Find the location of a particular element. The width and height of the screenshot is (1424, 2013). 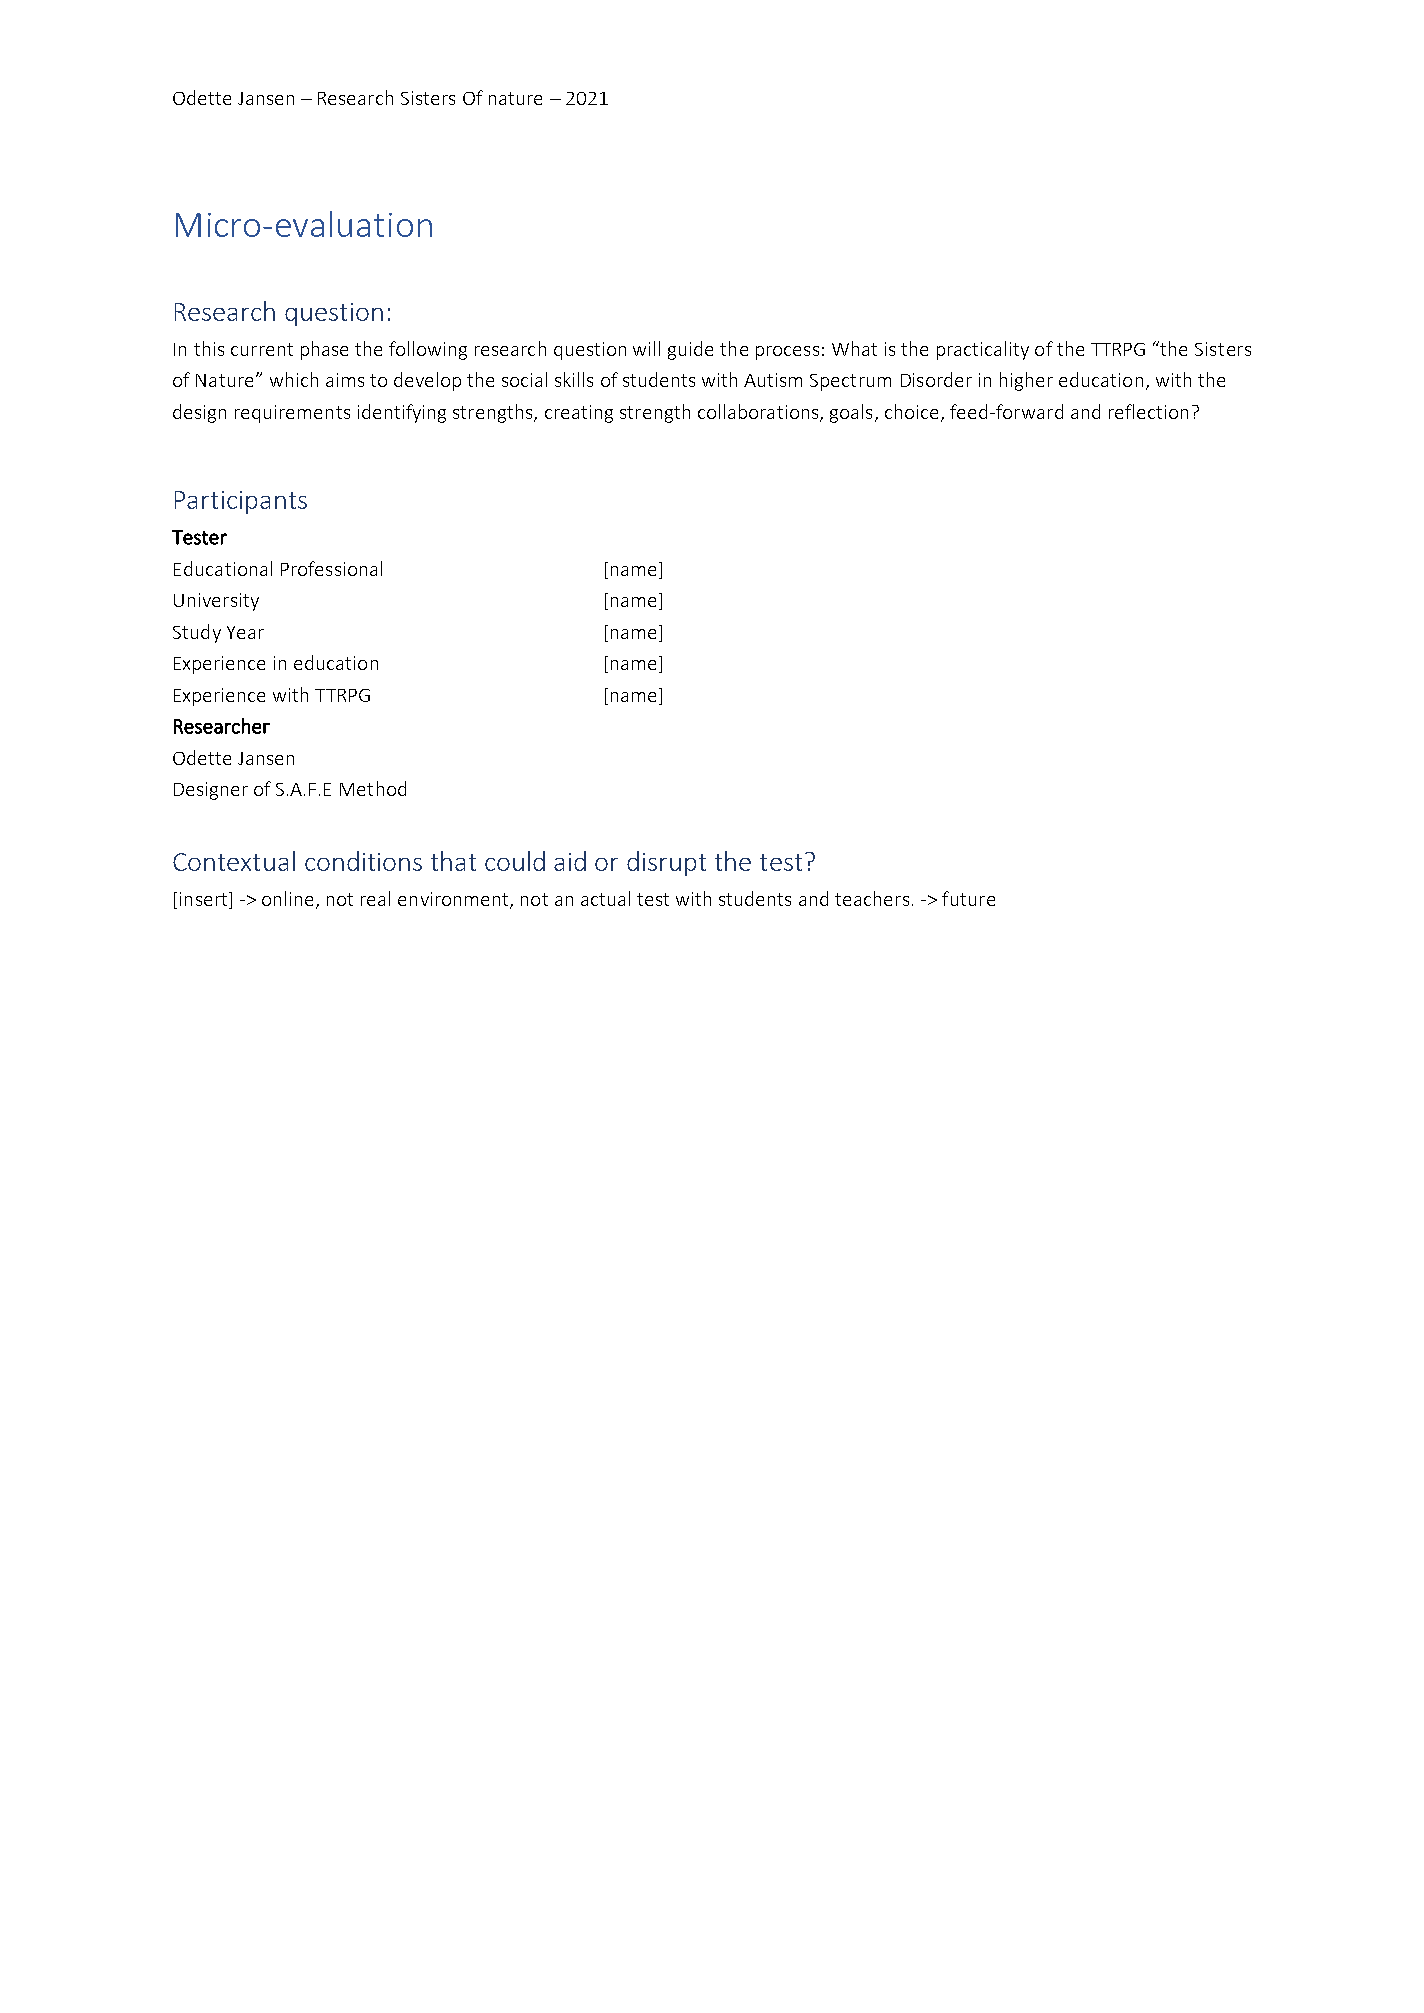

guide is located at coordinates (690, 350).
